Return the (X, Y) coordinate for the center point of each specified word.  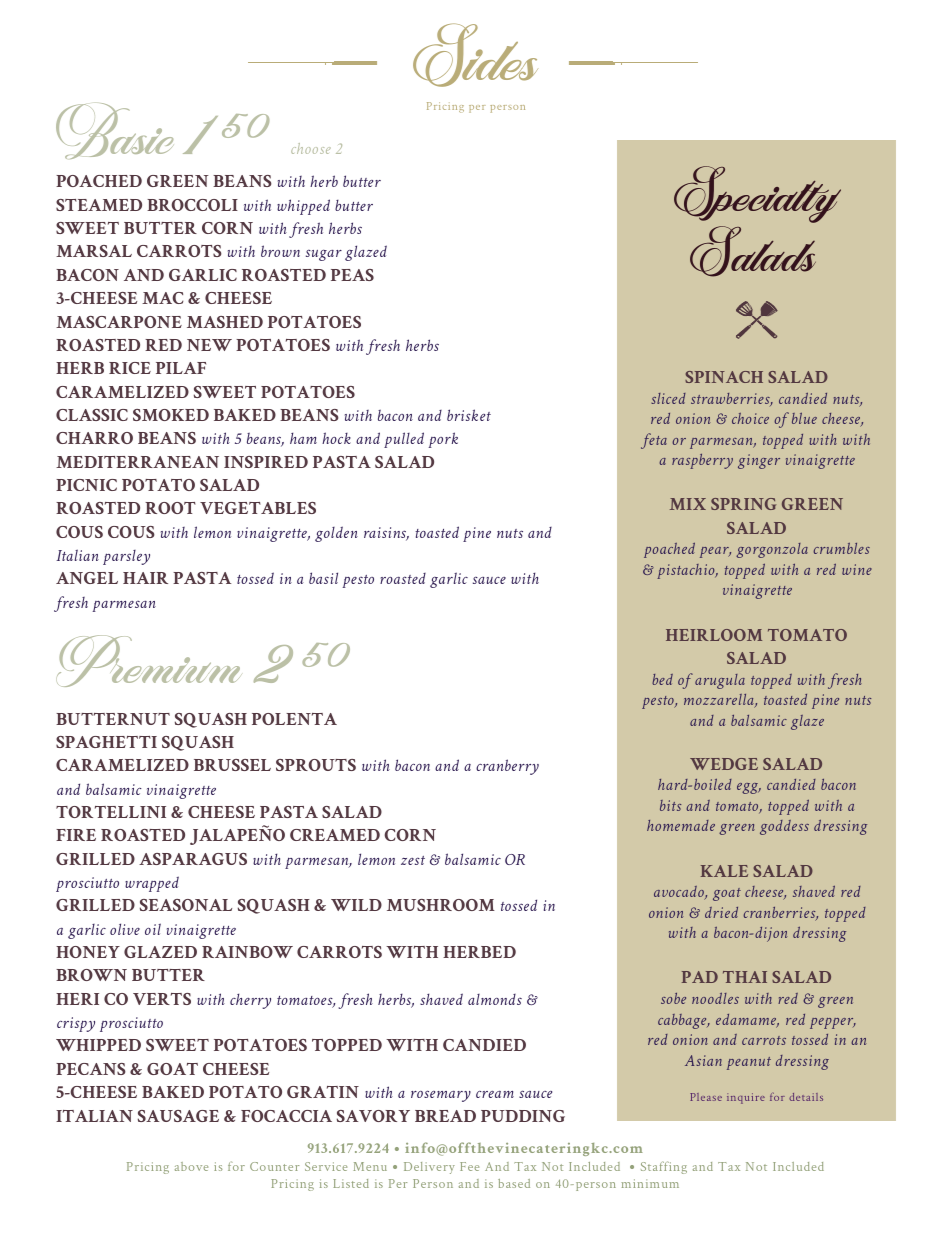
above (191, 1166)
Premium (148, 661)
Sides (475, 55)
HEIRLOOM (714, 635)
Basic (114, 131)
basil (323, 578)
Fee (469, 1166)
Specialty (757, 194)
